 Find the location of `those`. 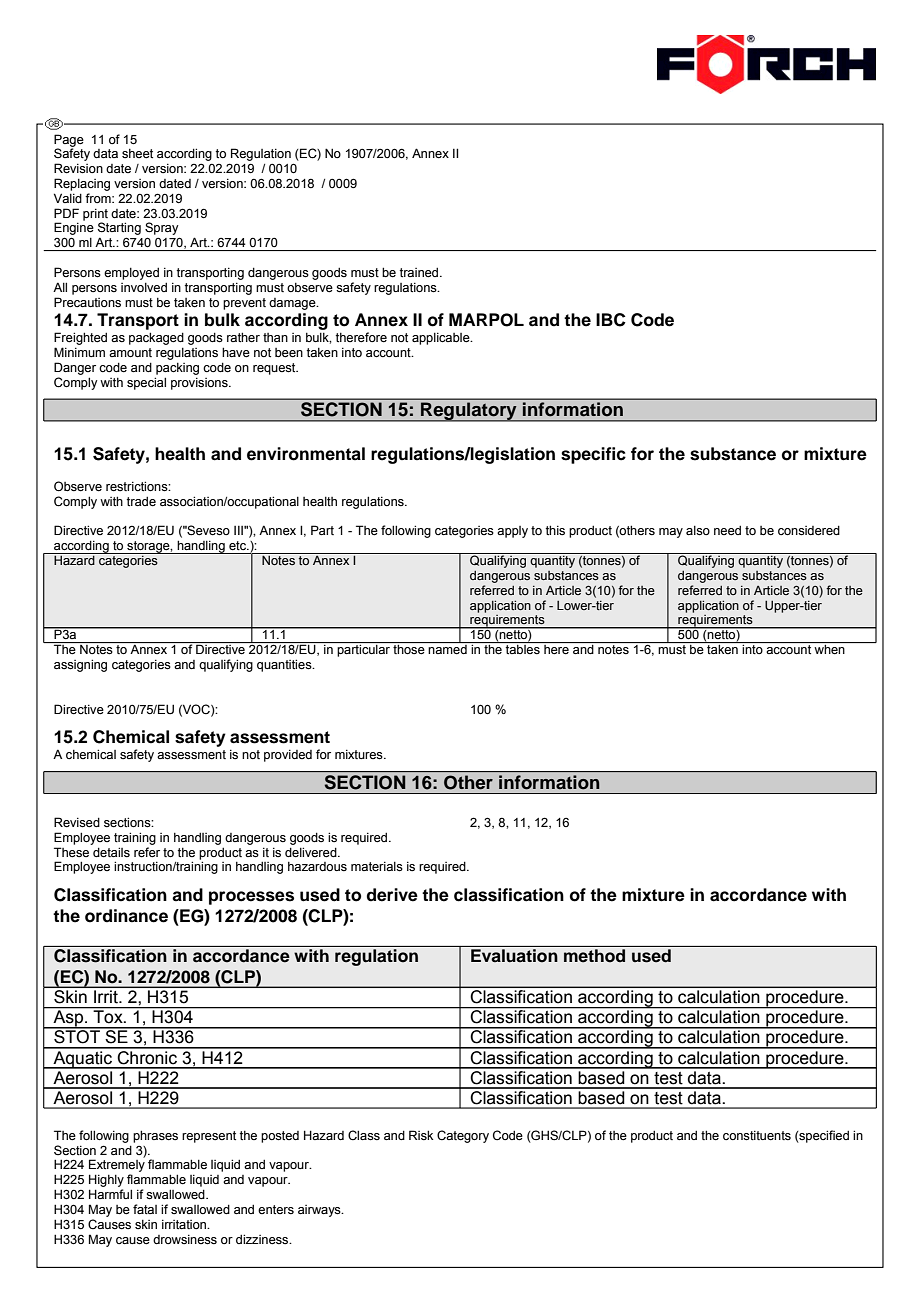

those is located at coordinates (409, 649).
